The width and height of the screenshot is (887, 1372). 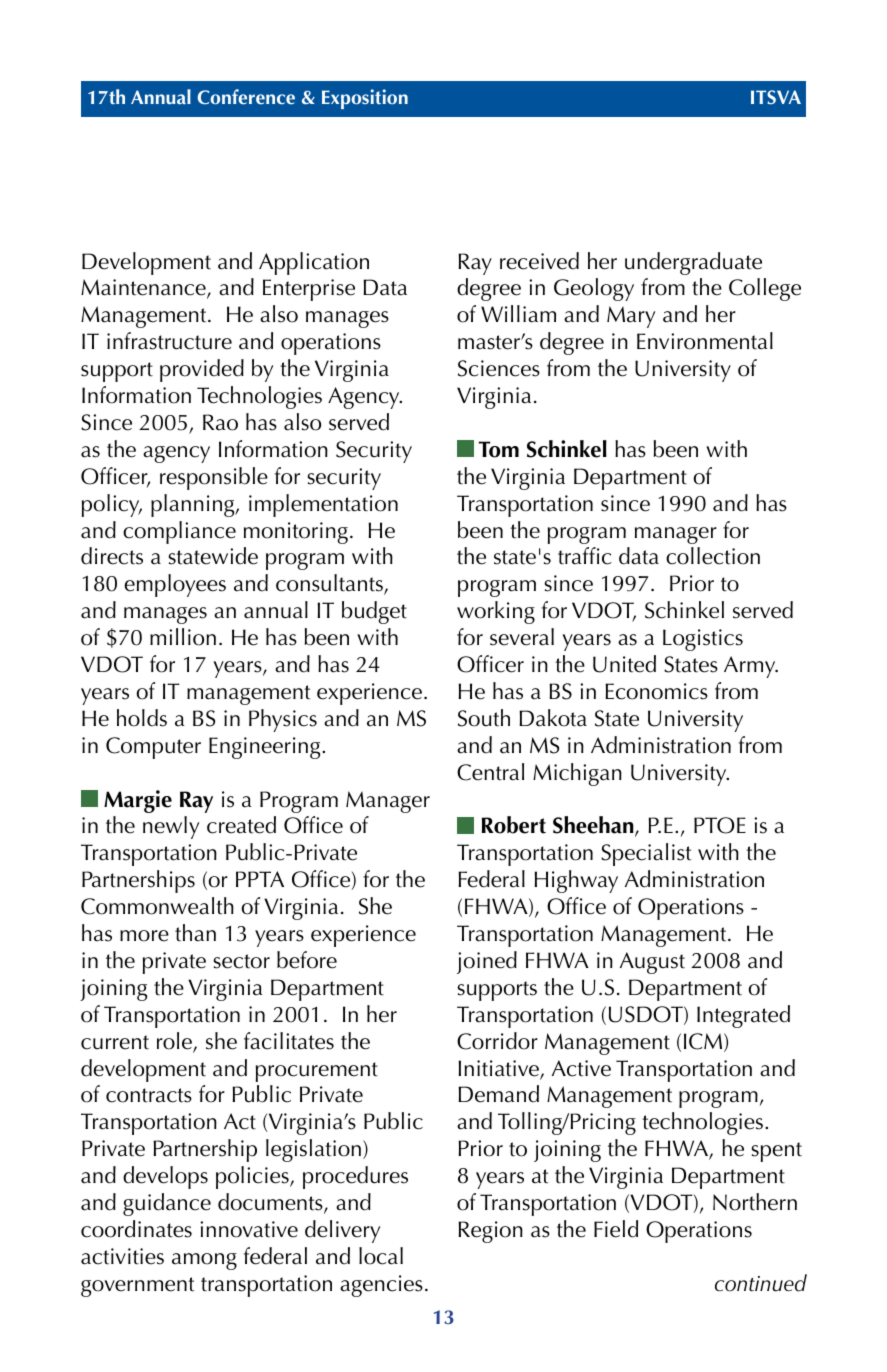 What do you see at coordinates (204, 1261) in the screenshot?
I see `among` at bounding box center [204, 1261].
